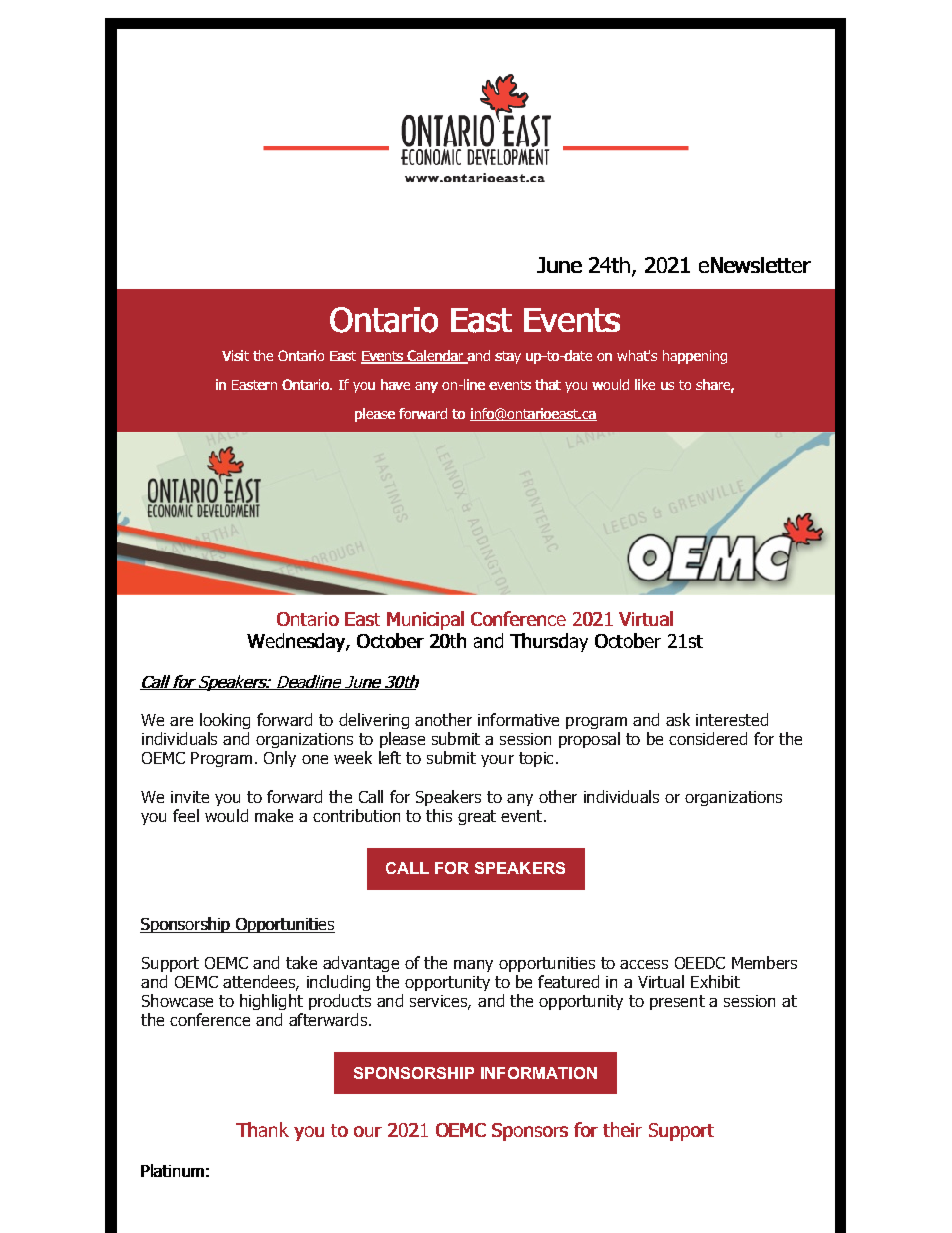  I want to click on your, so click(497, 761).
